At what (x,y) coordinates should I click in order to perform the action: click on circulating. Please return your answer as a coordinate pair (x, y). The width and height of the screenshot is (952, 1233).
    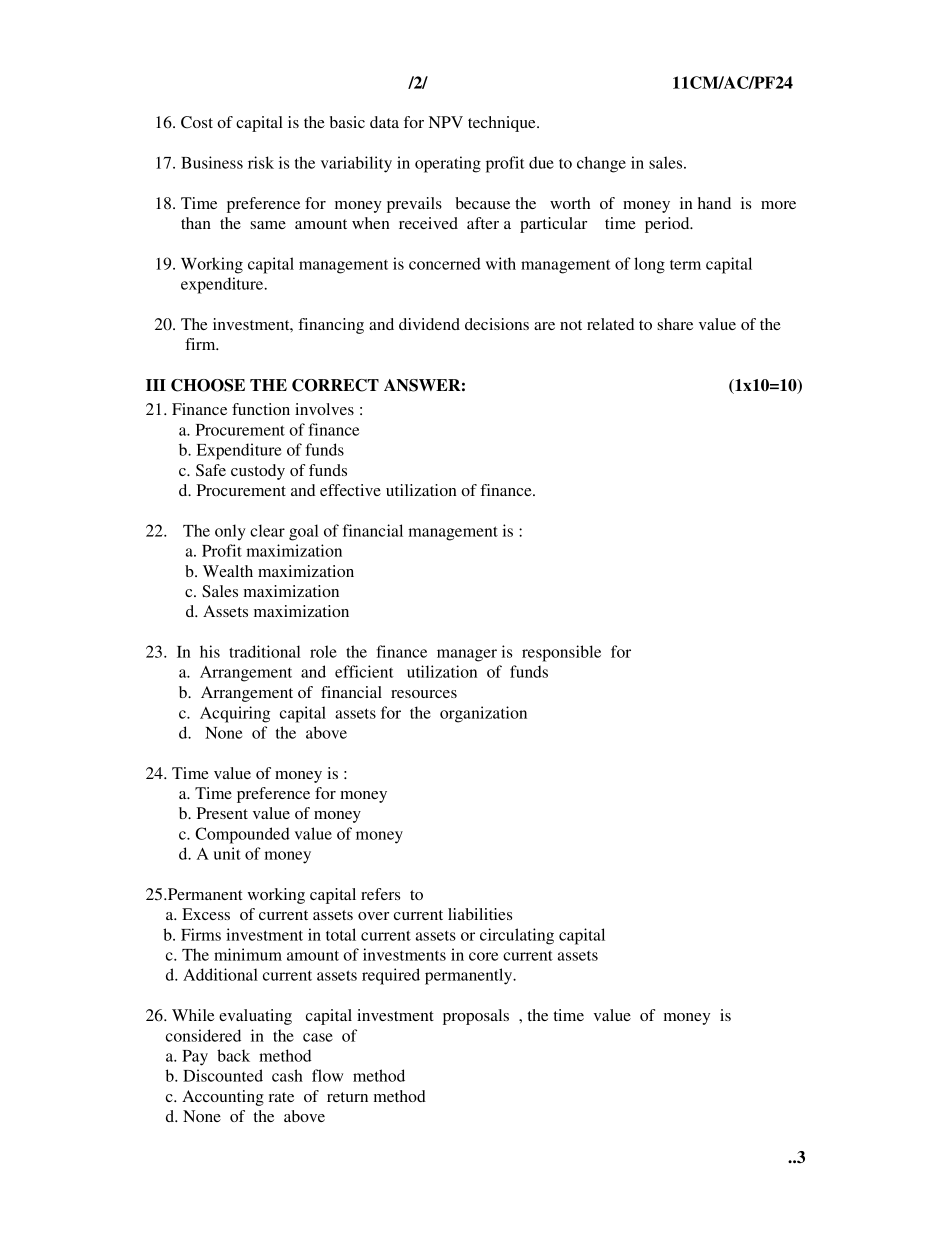
    Looking at the image, I should click on (517, 936).
